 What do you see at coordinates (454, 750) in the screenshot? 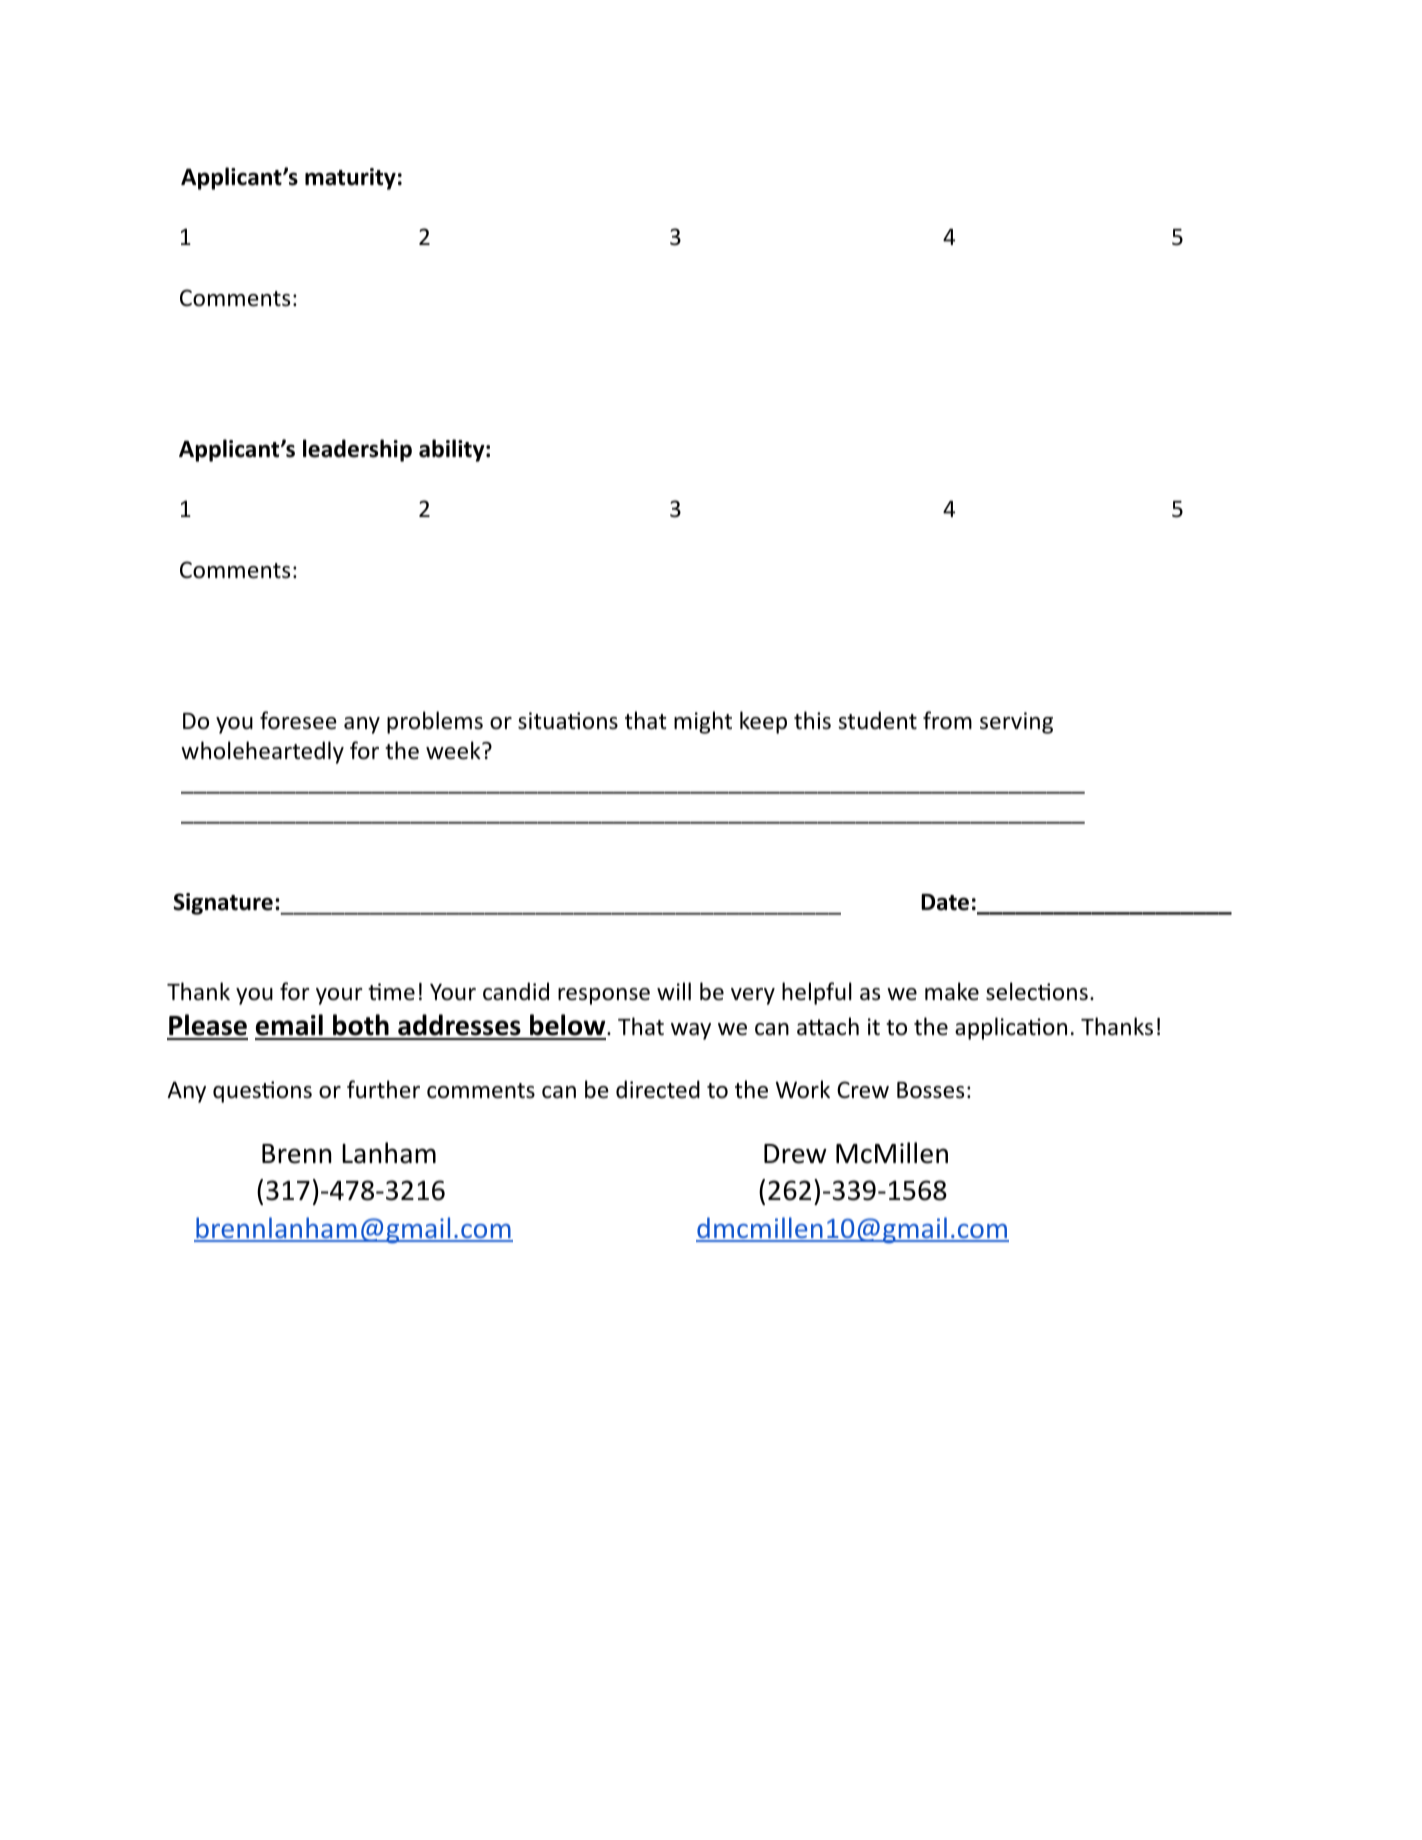
I see `week` at bounding box center [454, 750].
